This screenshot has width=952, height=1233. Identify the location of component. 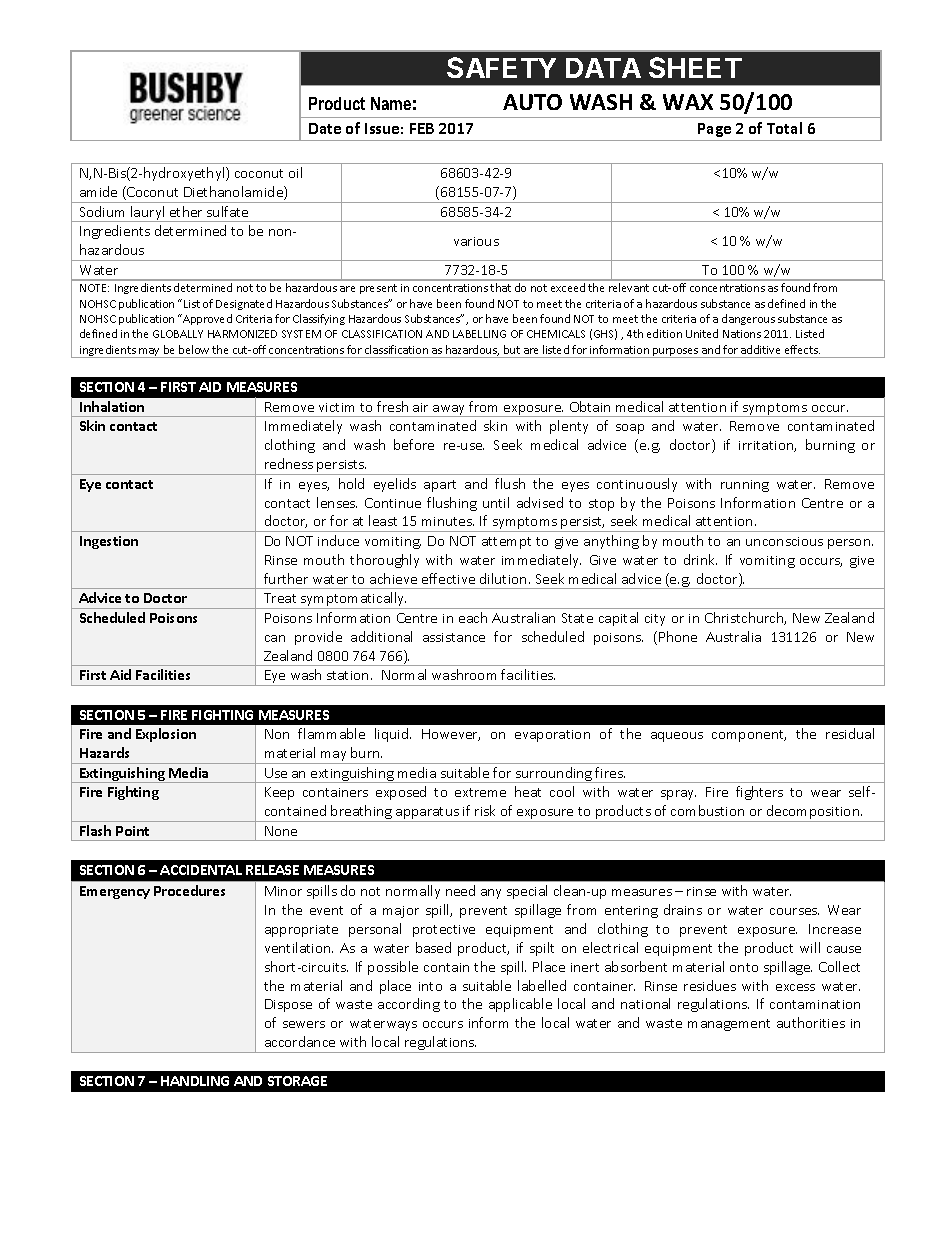
(749, 736).
